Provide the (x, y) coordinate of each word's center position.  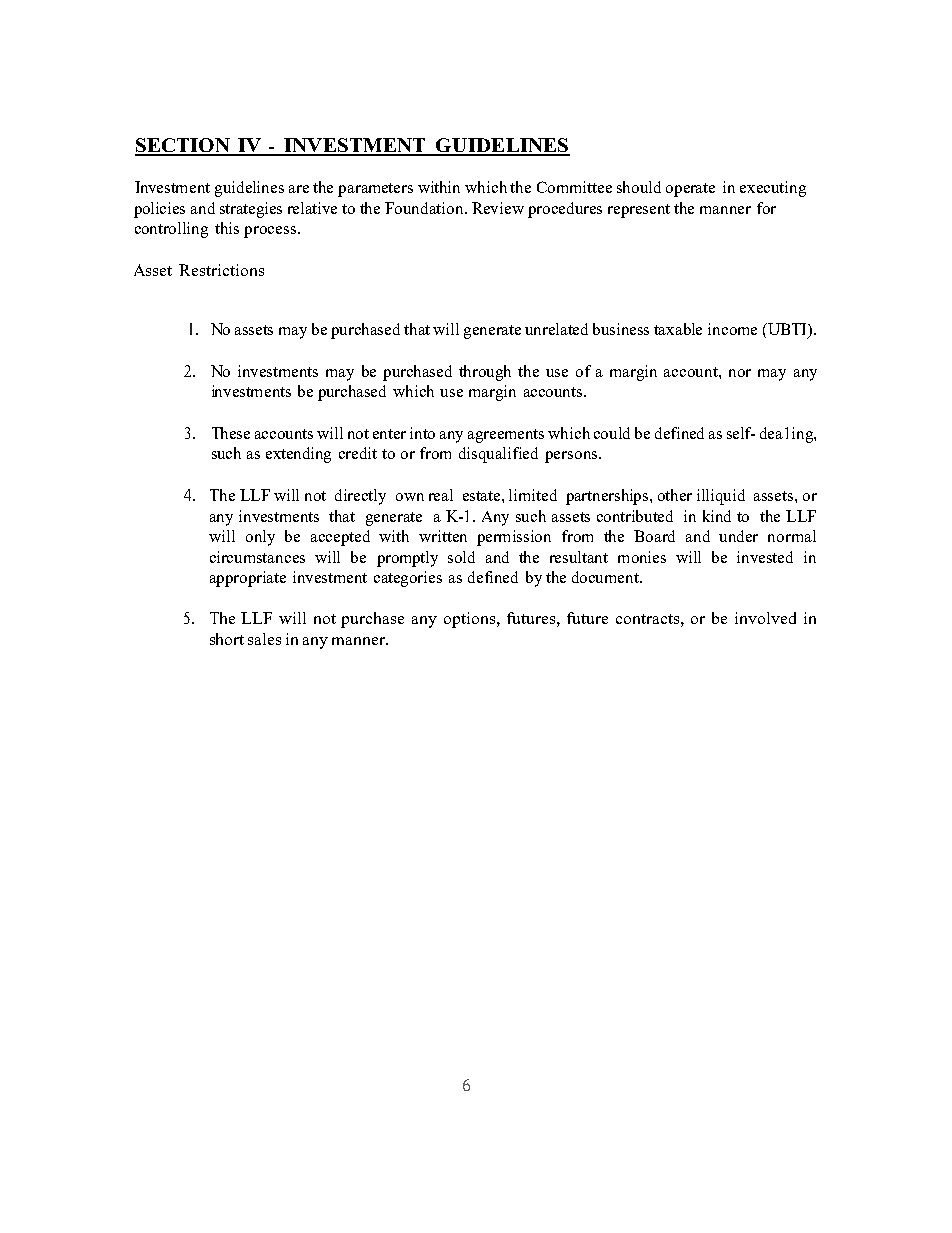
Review (498, 208)
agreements (506, 436)
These (231, 433)
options (471, 620)
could (612, 433)
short (227, 639)
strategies (251, 210)
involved (765, 618)
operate (690, 190)
